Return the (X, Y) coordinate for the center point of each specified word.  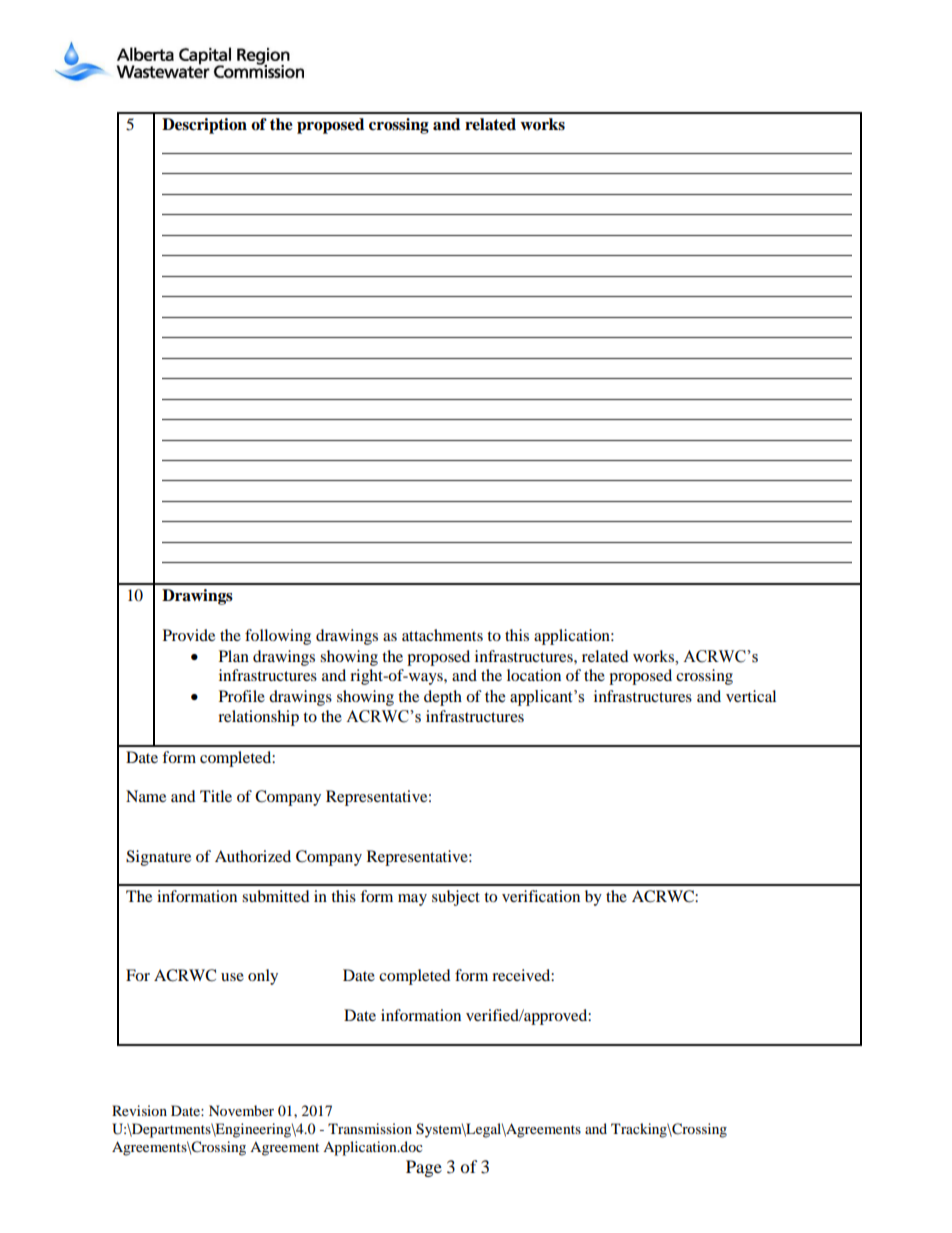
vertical (751, 696)
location (534, 675)
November (241, 1110)
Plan (234, 656)
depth (443, 698)
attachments (442, 635)
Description (204, 126)
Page (424, 1168)
